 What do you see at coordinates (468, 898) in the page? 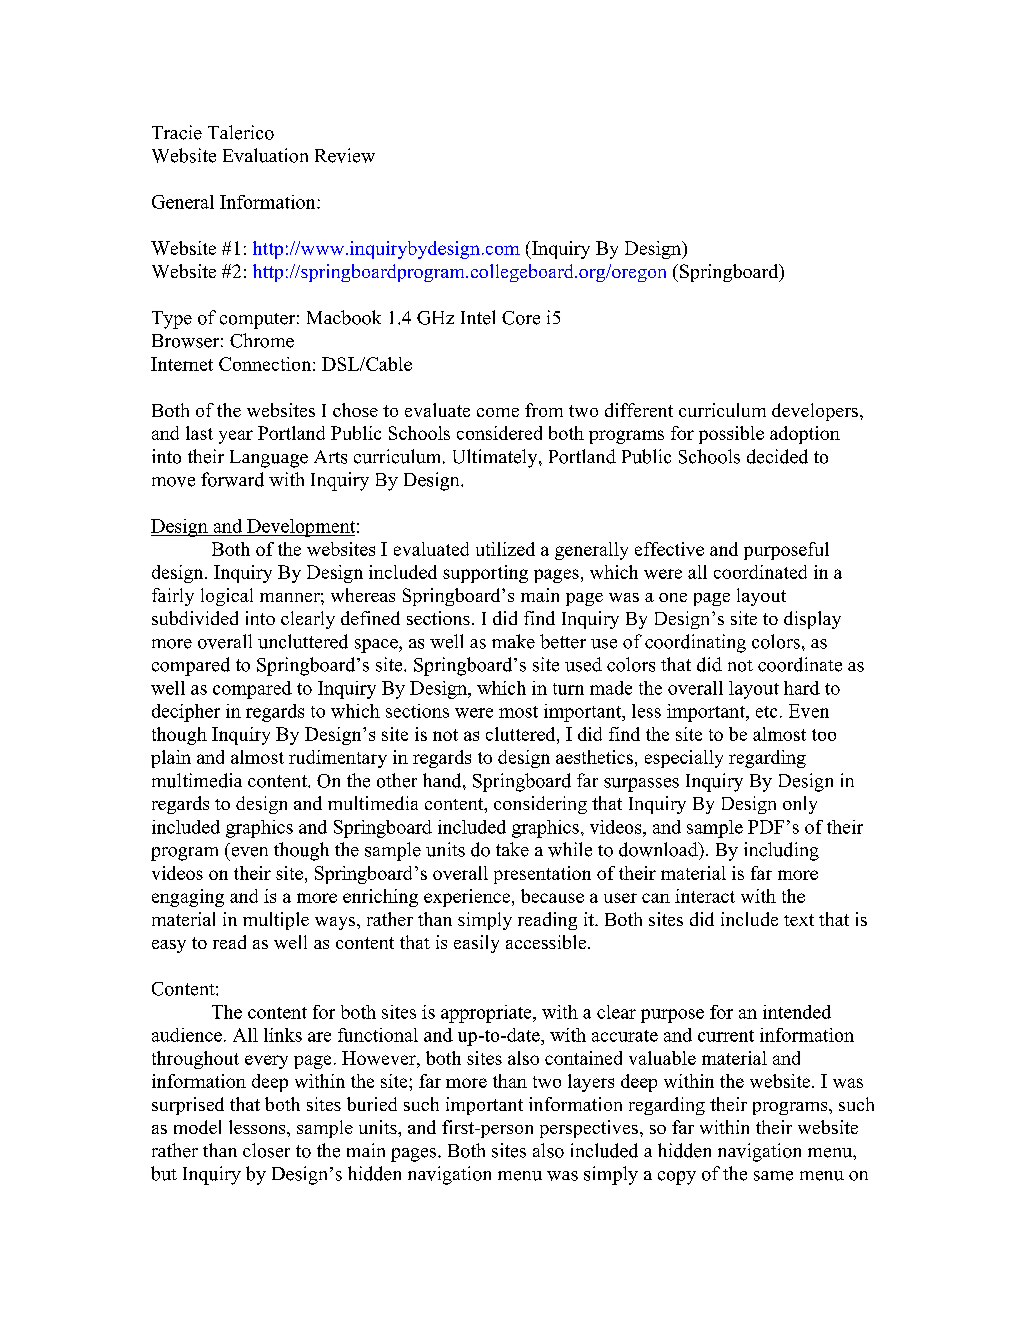
I see `experience` at bounding box center [468, 898].
